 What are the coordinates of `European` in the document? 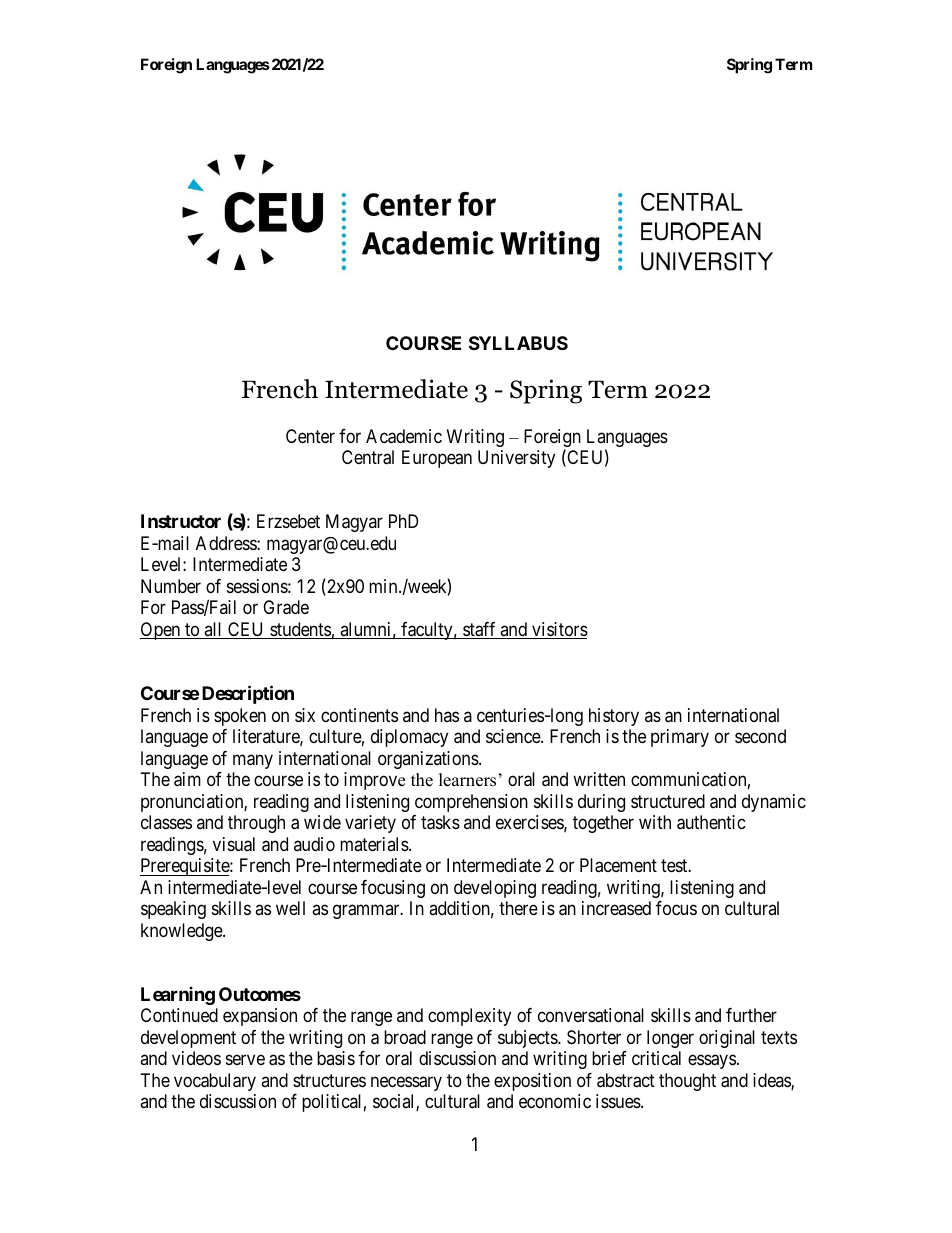 It's located at (437, 459).
